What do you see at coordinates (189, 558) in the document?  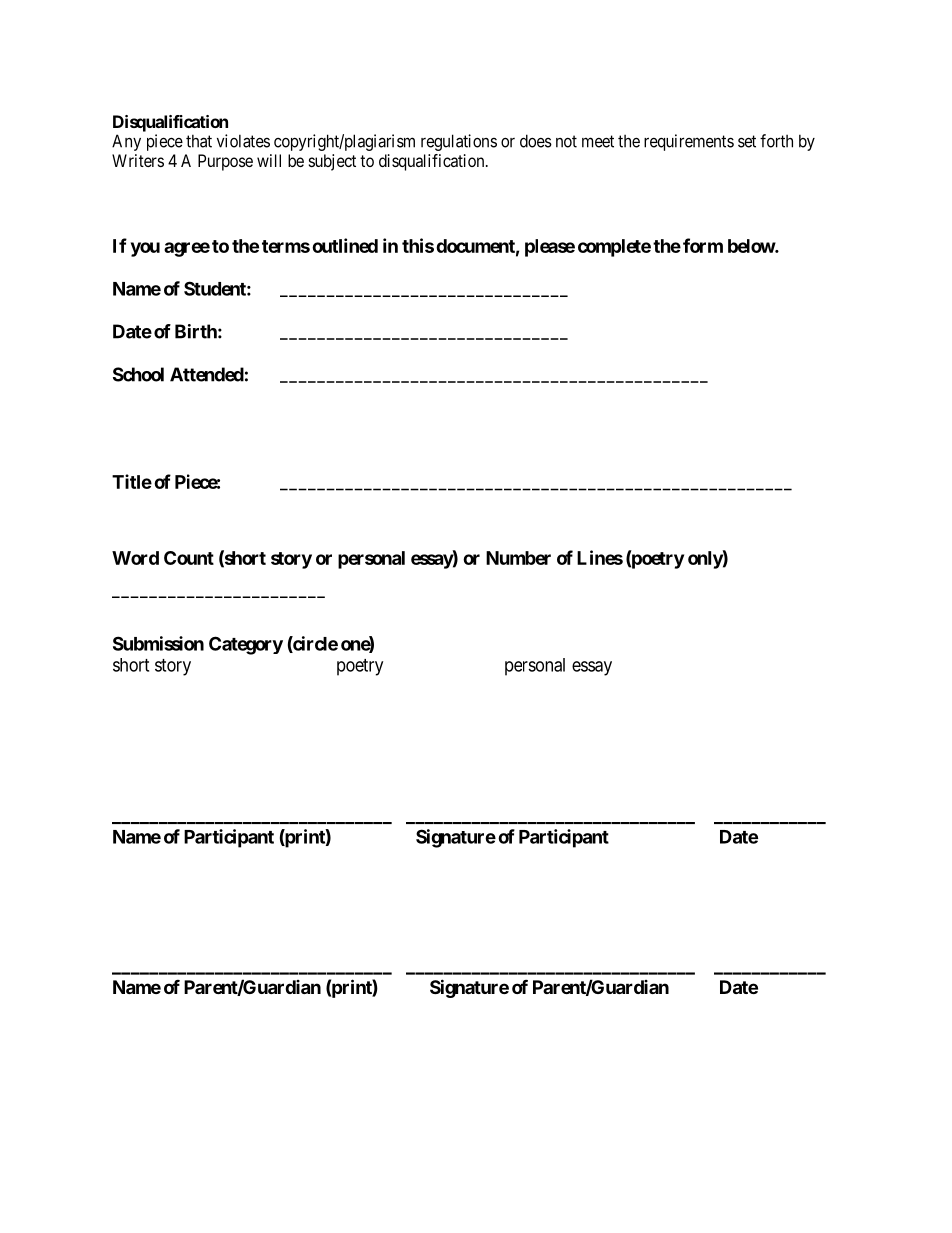 I see `Count` at bounding box center [189, 558].
